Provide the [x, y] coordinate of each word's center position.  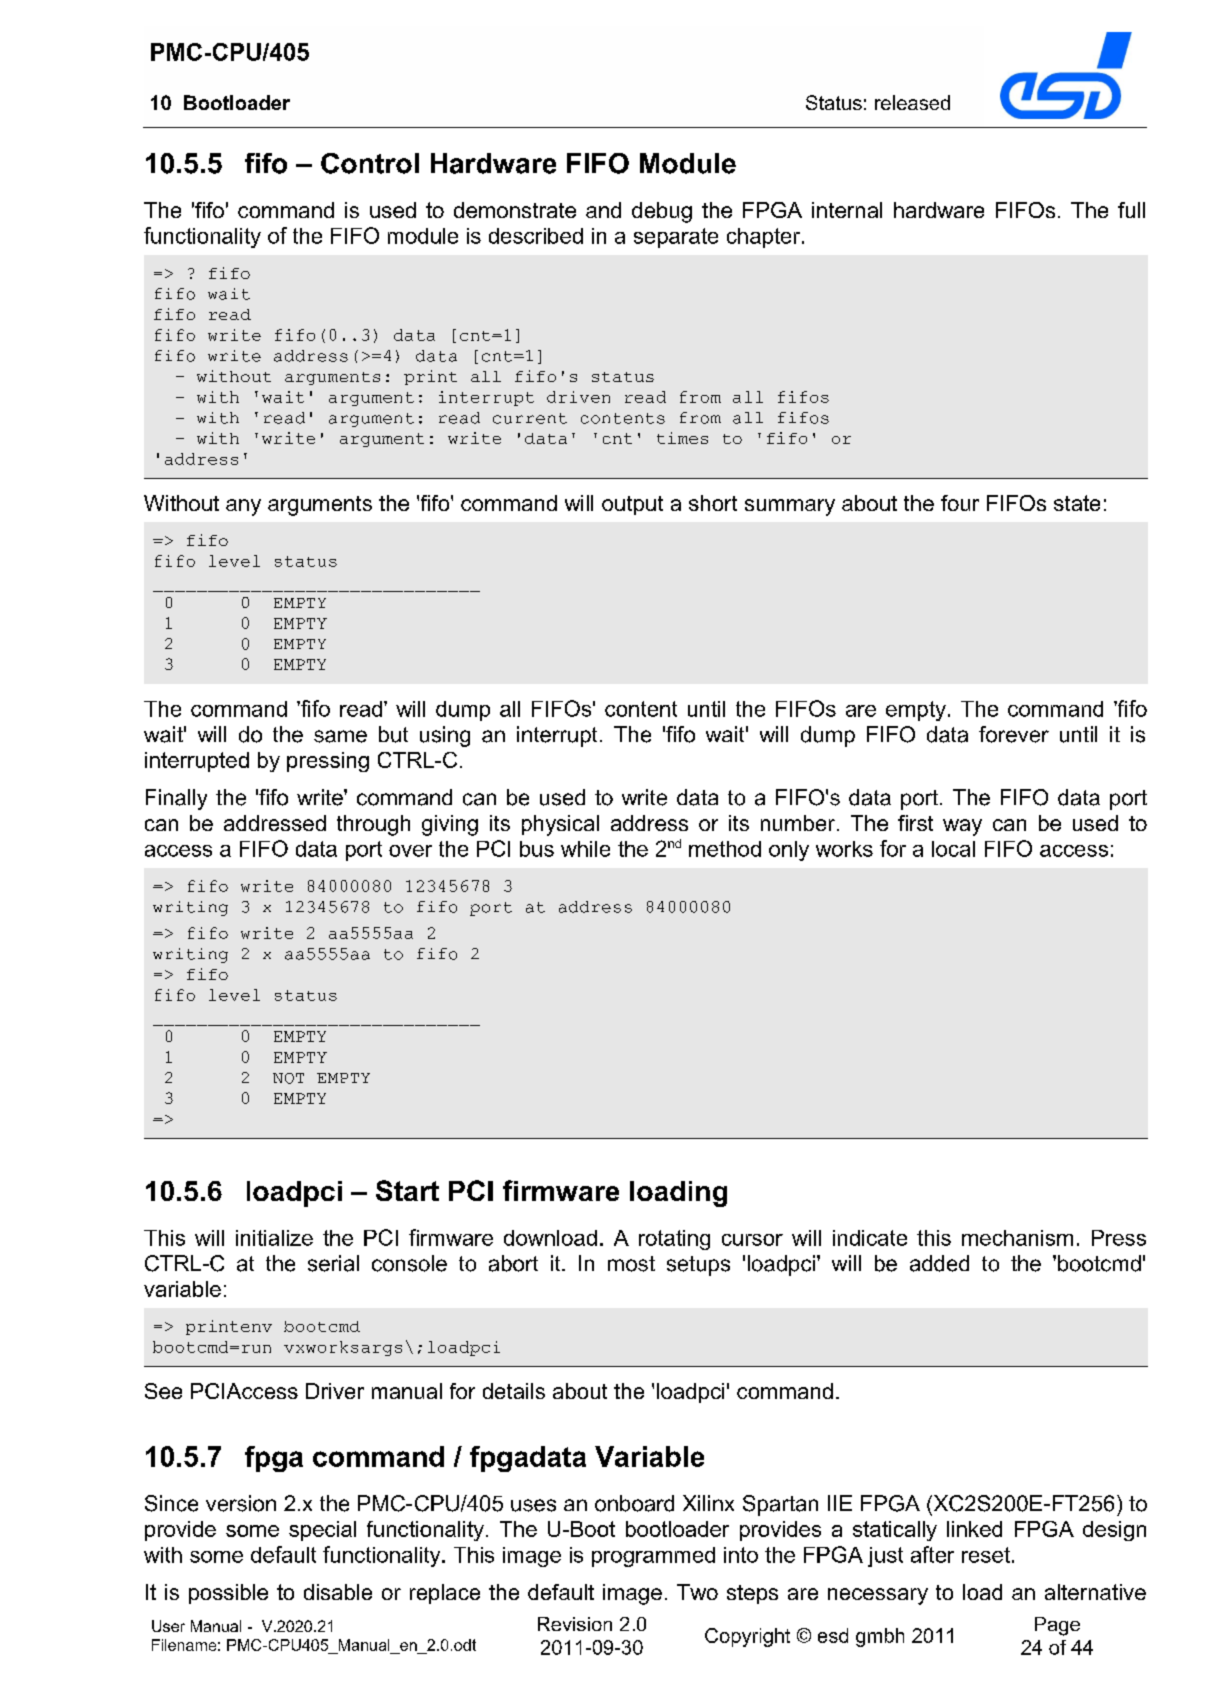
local [953, 849]
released [912, 102]
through [373, 825]
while [585, 849]
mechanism [1017, 1238]
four [960, 503]
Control [370, 163]
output [632, 505]
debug [662, 212]
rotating [674, 1240]
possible [228, 1594]
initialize [274, 1238]
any [243, 507]
